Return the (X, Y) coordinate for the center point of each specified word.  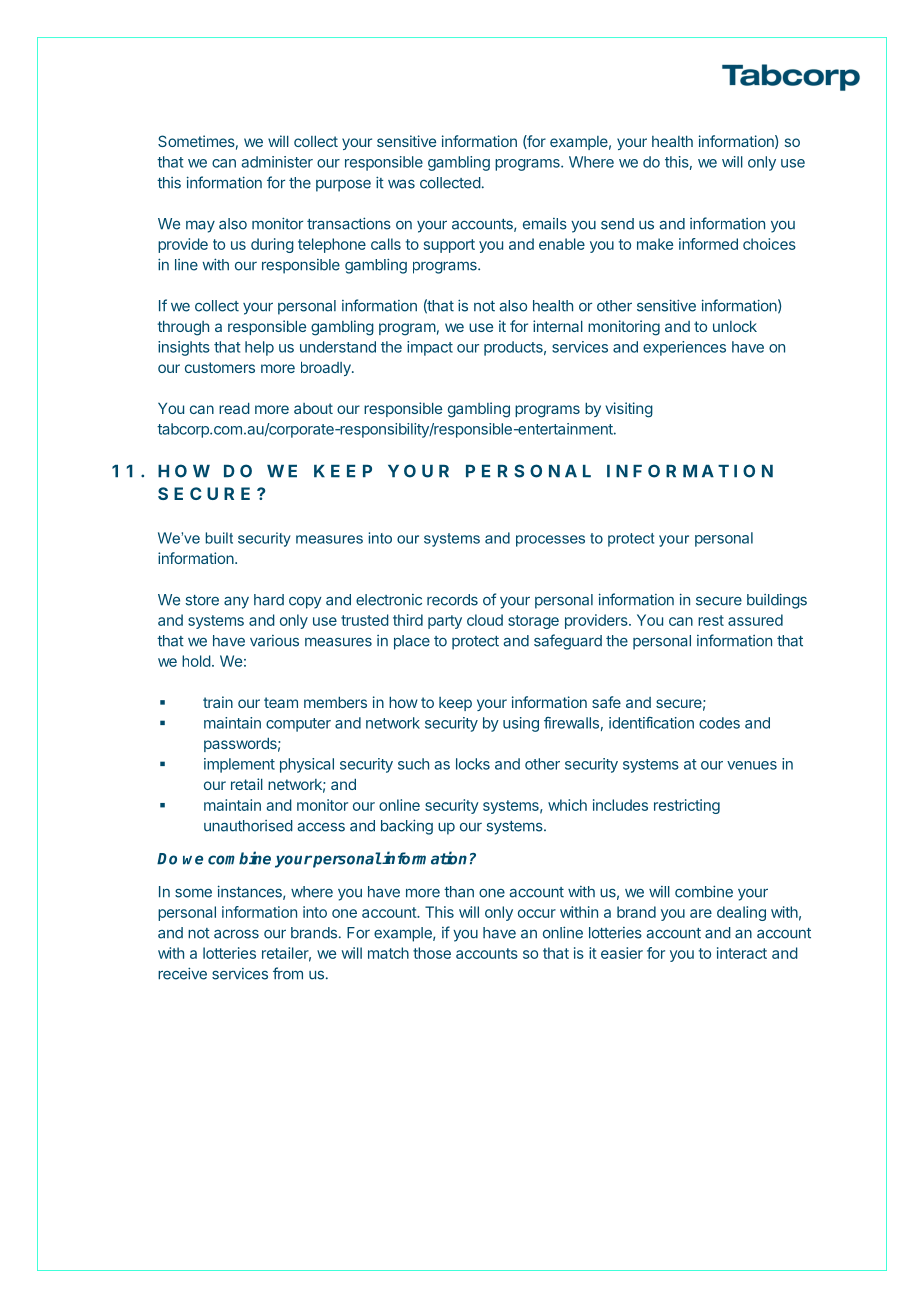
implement (239, 765)
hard (269, 600)
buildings (777, 601)
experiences (684, 348)
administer (277, 162)
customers (220, 367)
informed (708, 244)
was (401, 184)
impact (430, 348)
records (452, 600)
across (236, 934)
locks (473, 764)
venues (752, 765)
